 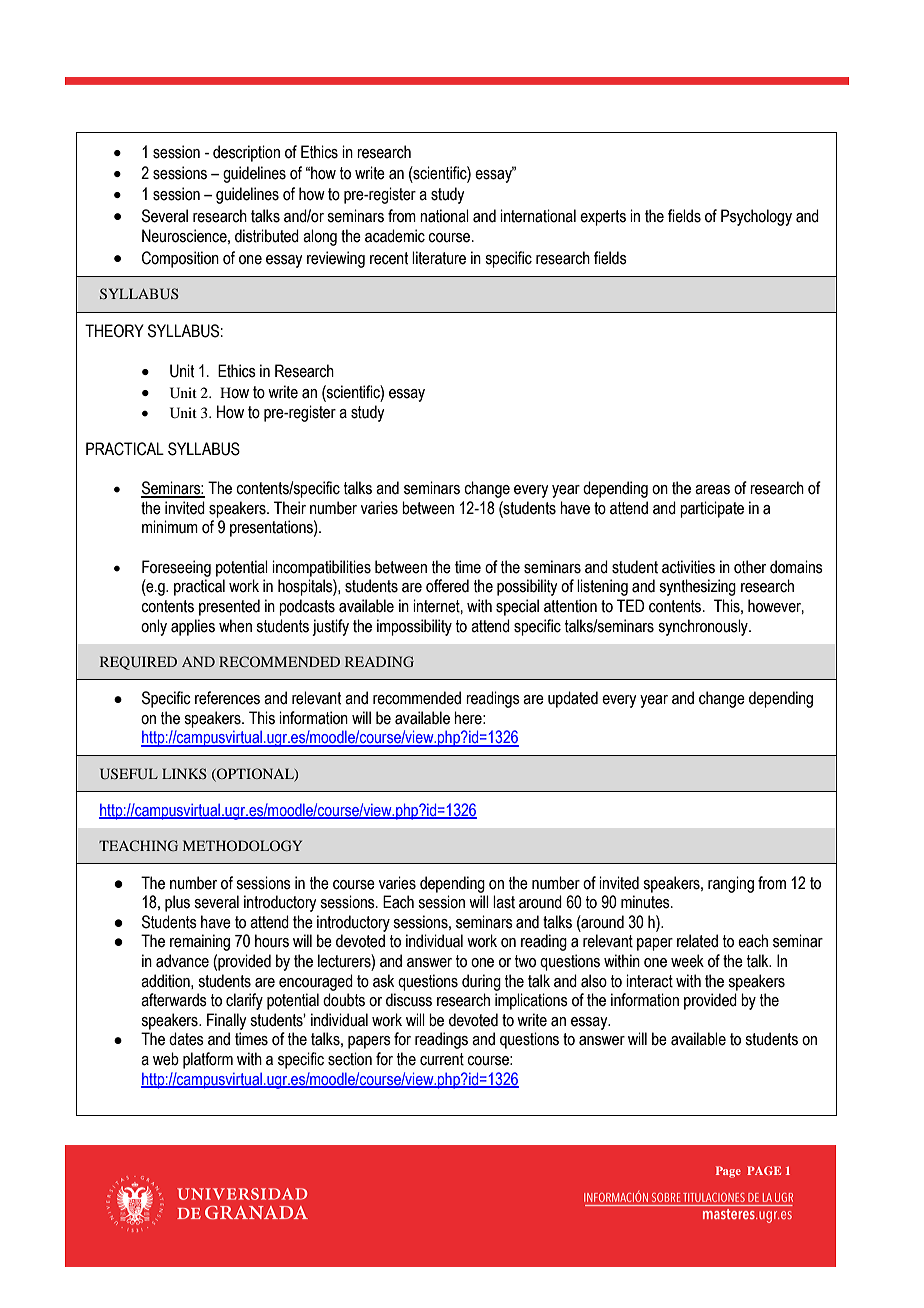 What do you see at coordinates (246, 153) in the screenshot?
I see `description` at bounding box center [246, 153].
